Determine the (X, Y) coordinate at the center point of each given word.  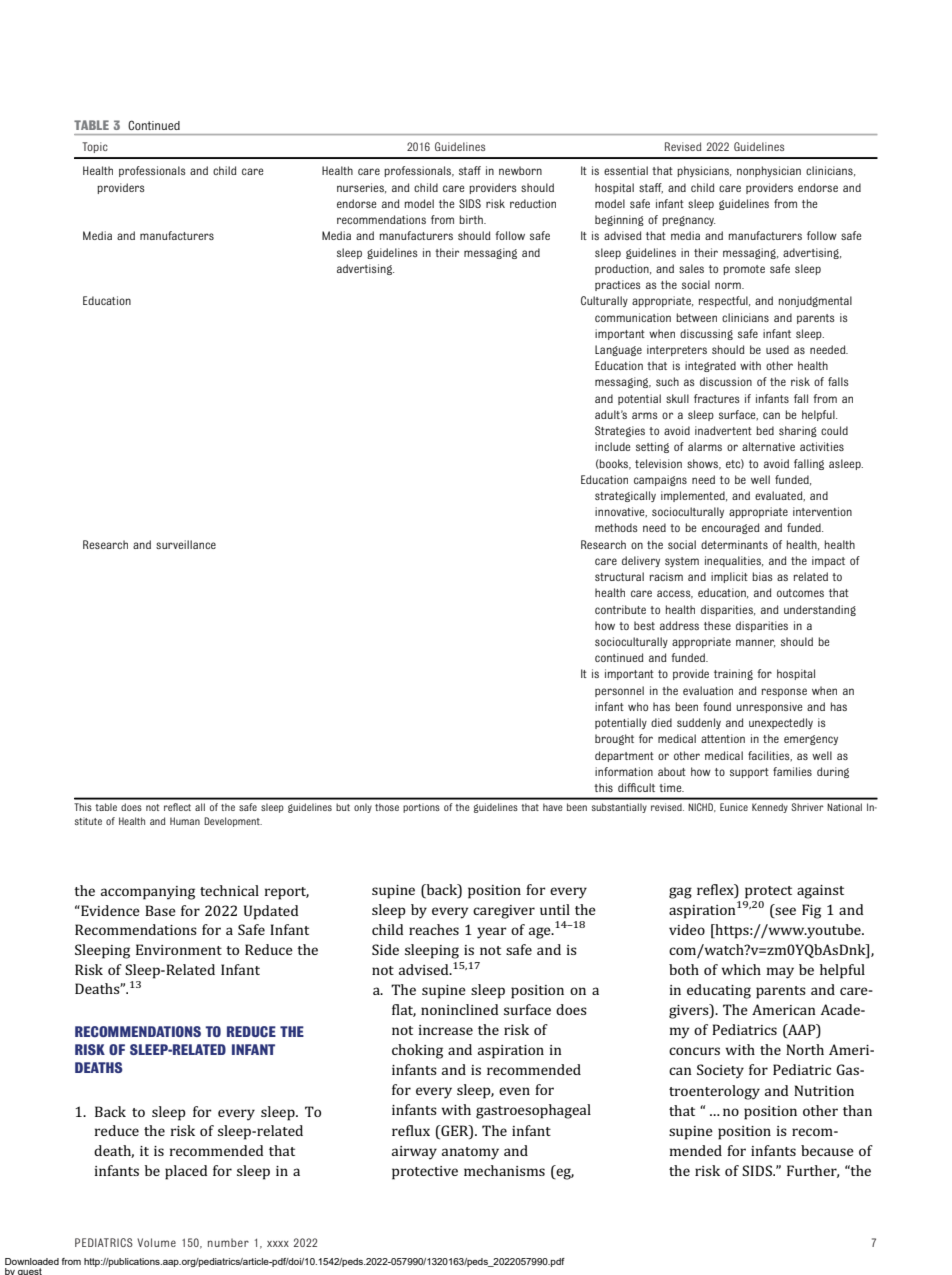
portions (421, 808)
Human (185, 821)
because (827, 1150)
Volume (156, 1242)
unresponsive (769, 707)
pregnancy (688, 221)
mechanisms (504, 1170)
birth (472, 219)
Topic (95, 147)
